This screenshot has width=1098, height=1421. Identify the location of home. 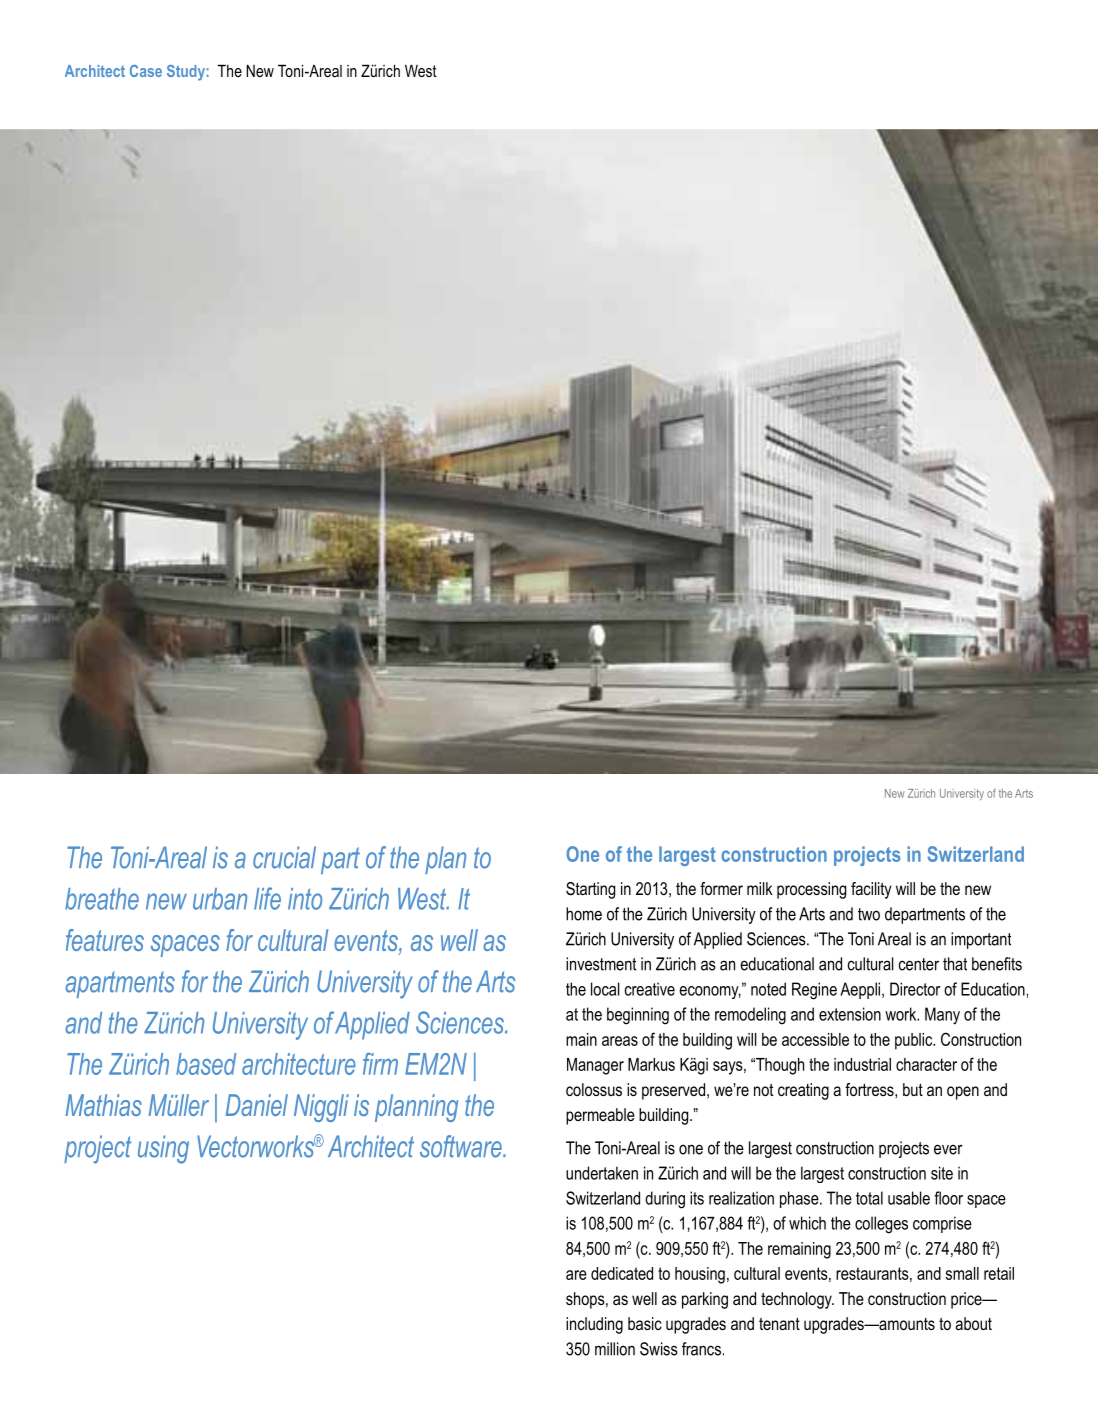
(584, 914).
